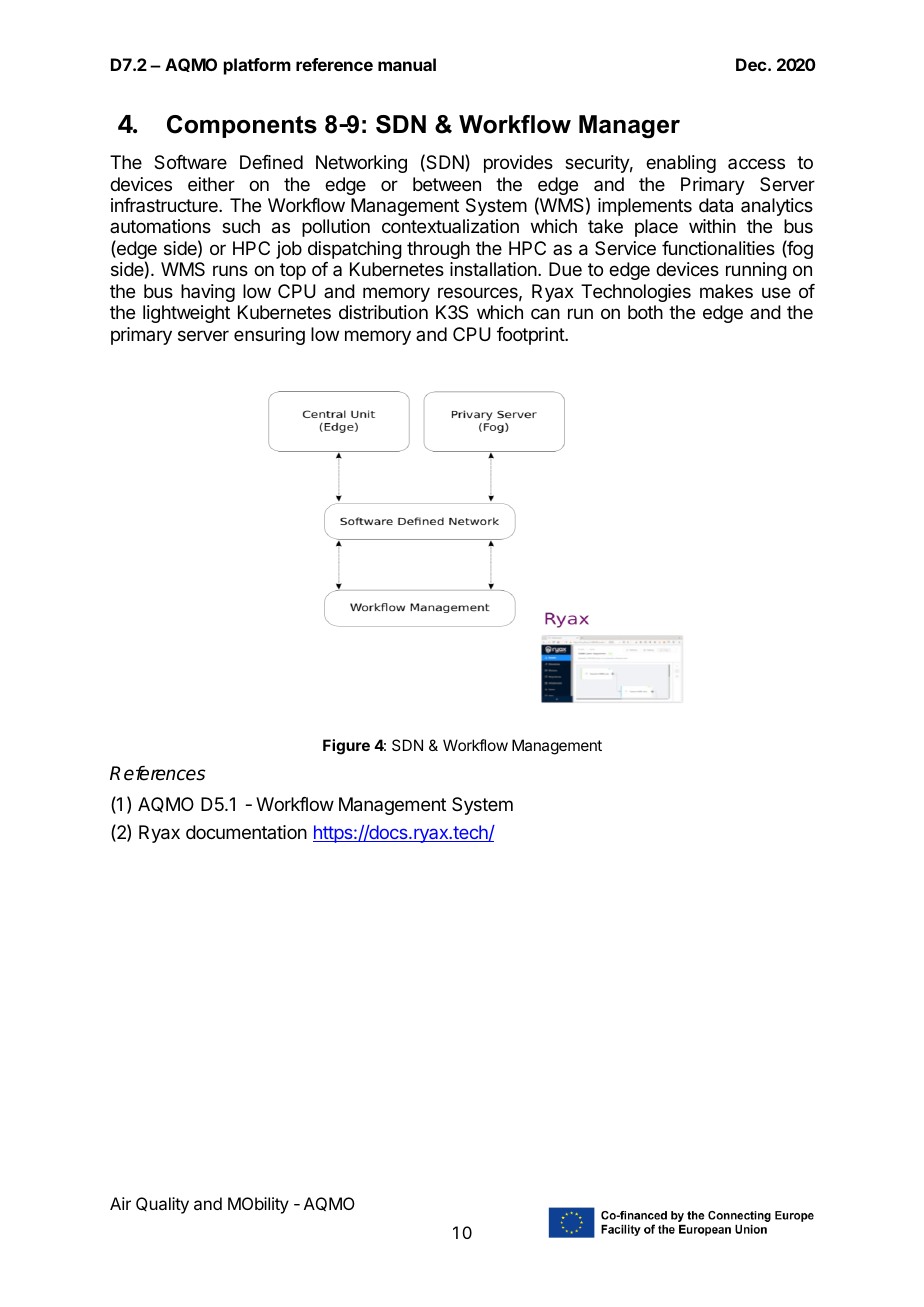  What do you see at coordinates (162, 1205) in the screenshot?
I see `Quality` at bounding box center [162, 1205].
